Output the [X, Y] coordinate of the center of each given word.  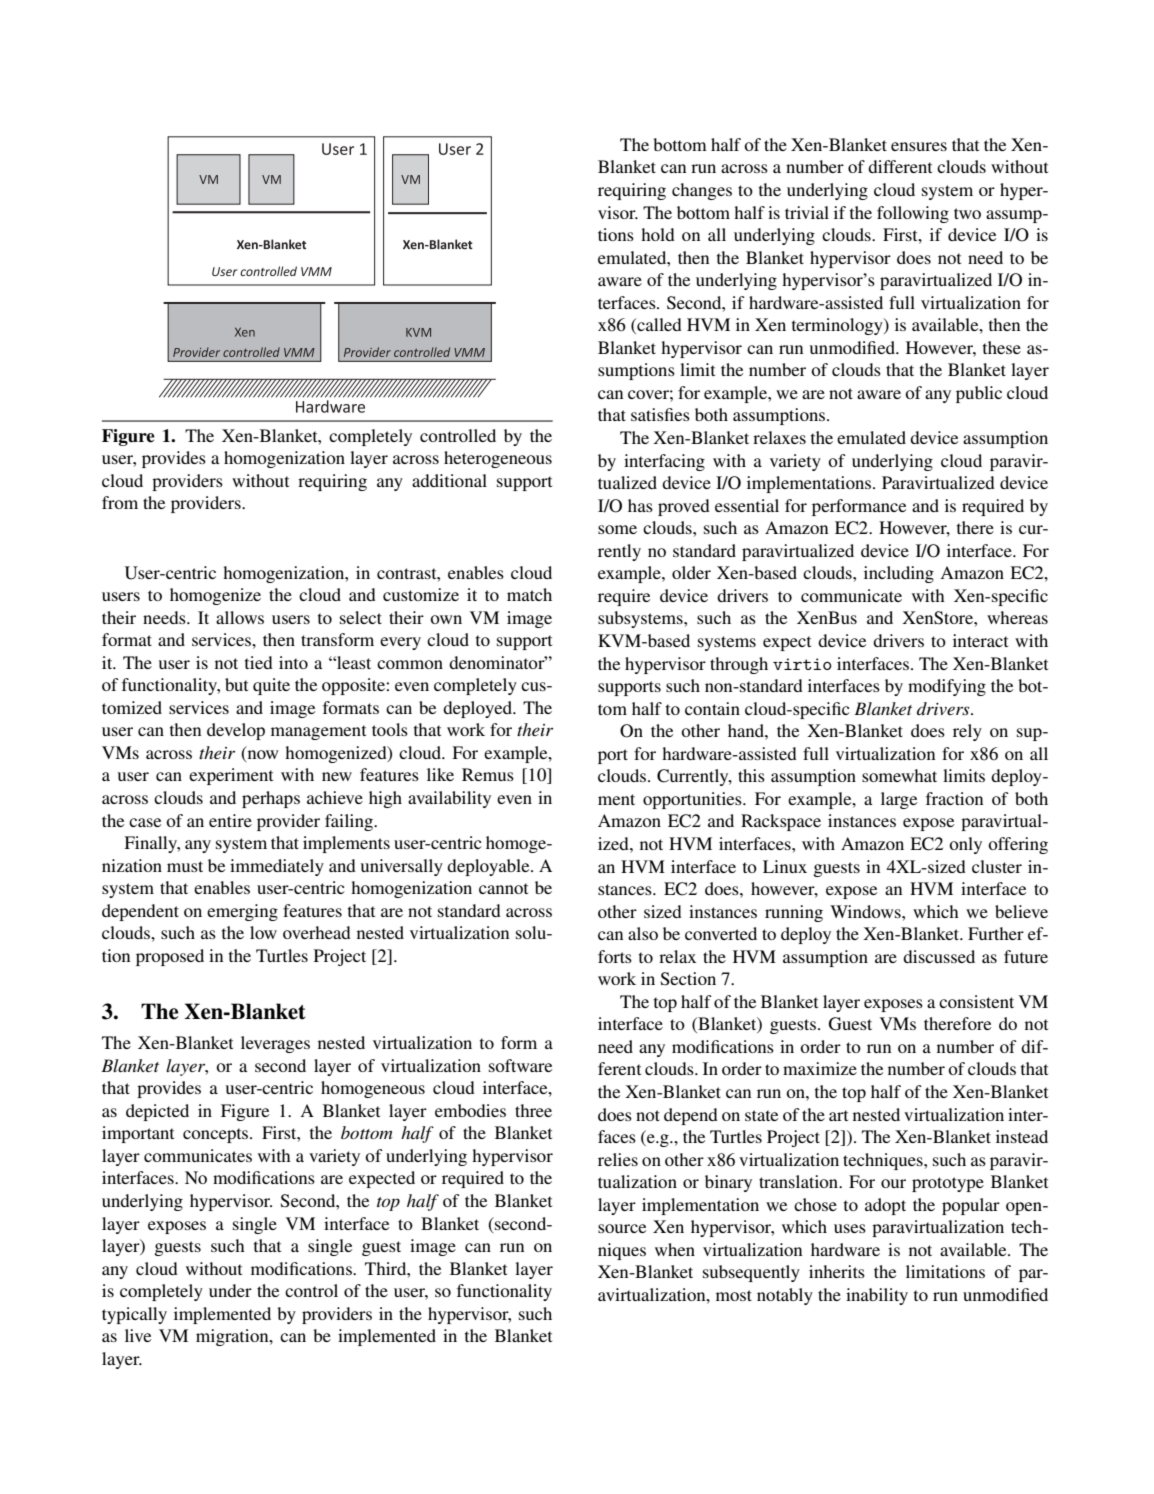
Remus [488, 774]
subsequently [751, 1273]
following [913, 214]
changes [702, 191]
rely [967, 732]
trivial [807, 212]
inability [877, 1296]
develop [236, 731]
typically [134, 1315]
